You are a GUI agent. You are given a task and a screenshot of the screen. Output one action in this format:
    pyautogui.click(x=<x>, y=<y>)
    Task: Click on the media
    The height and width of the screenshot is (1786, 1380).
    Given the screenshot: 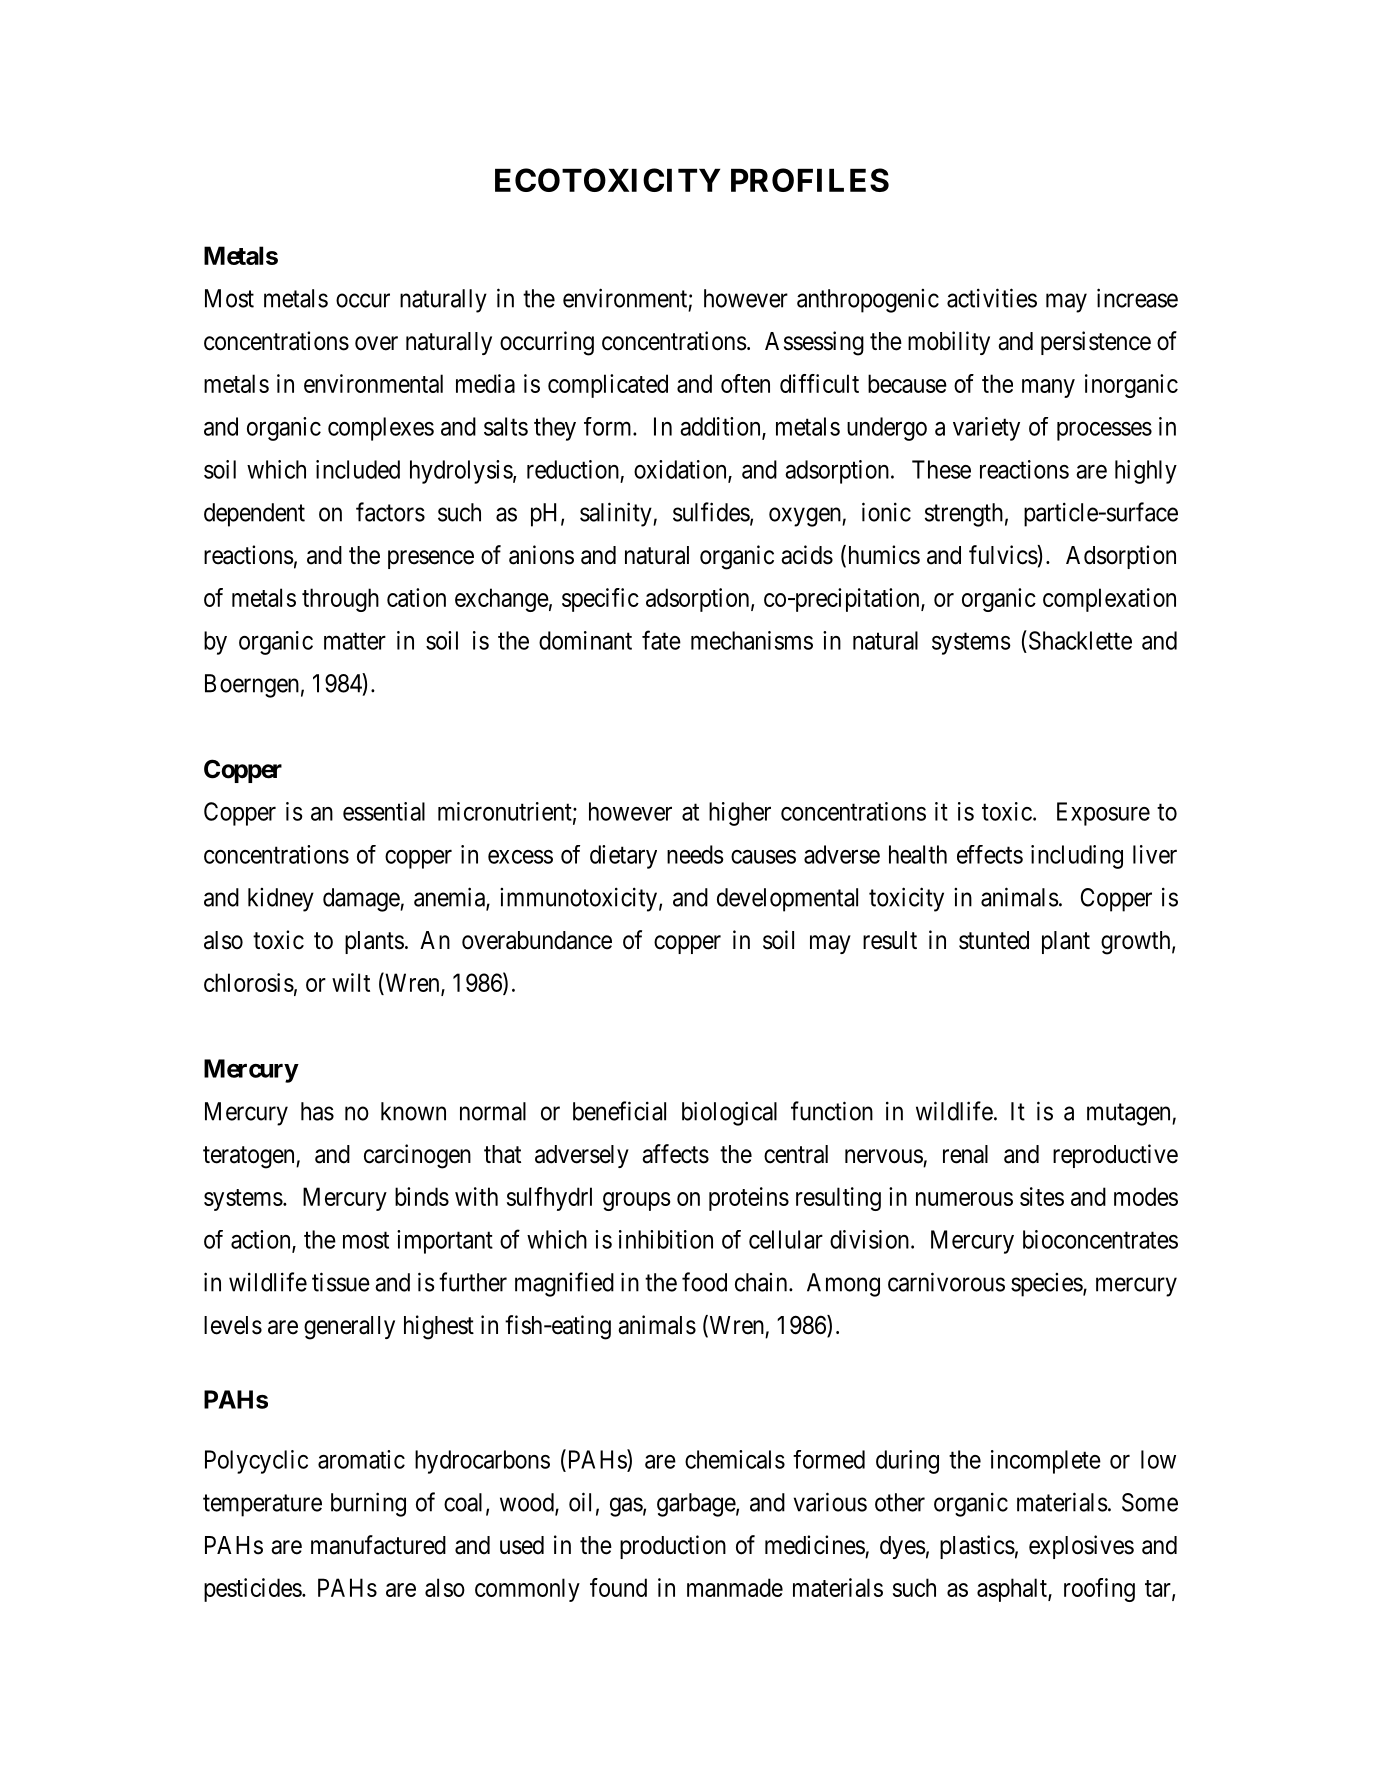 What is the action you would take?
    pyautogui.click(x=485, y=383)
